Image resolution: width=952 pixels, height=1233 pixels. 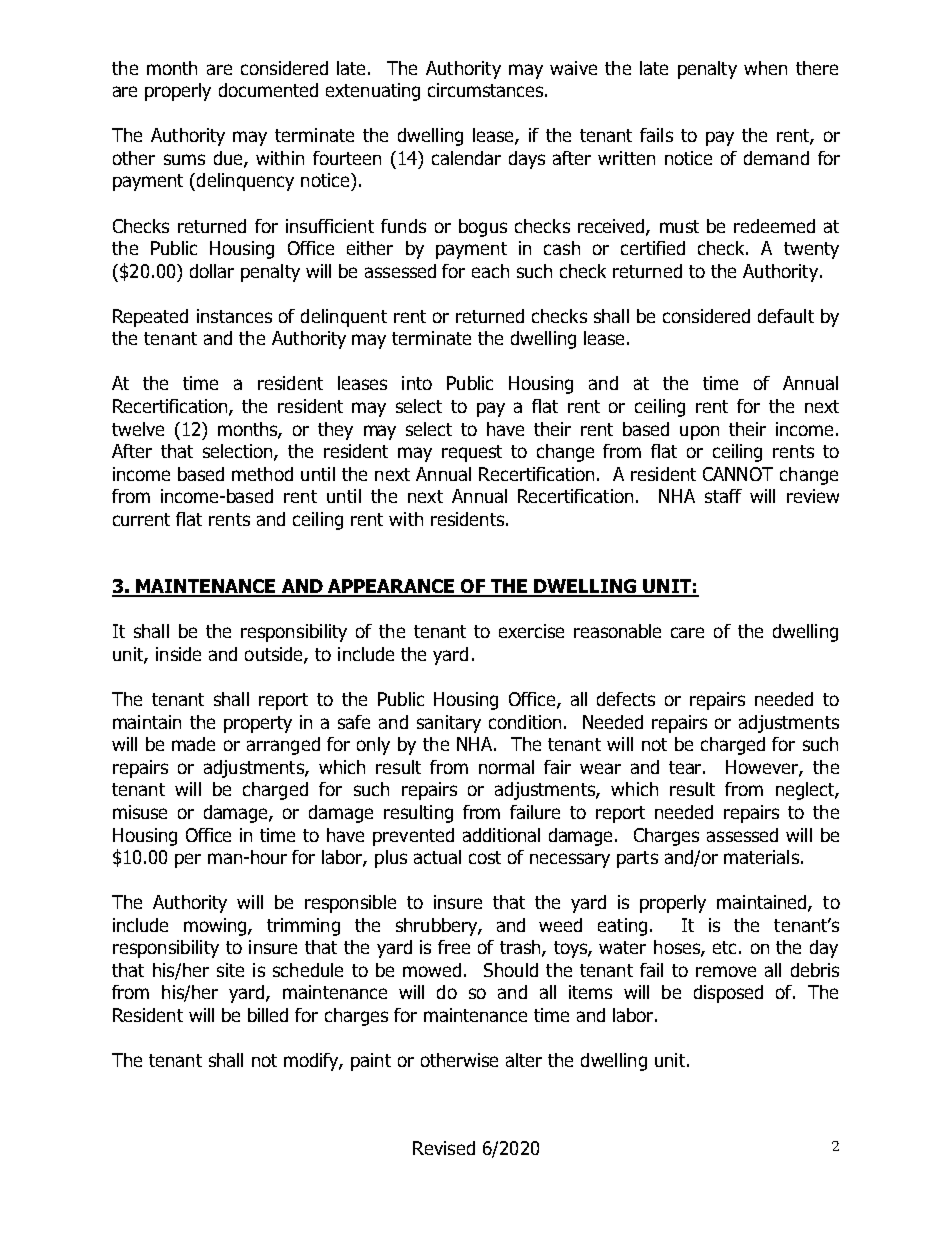 What do you see at coordinates (506, 767) in the image?
I see `normal` at bounding box center [506, 767].
